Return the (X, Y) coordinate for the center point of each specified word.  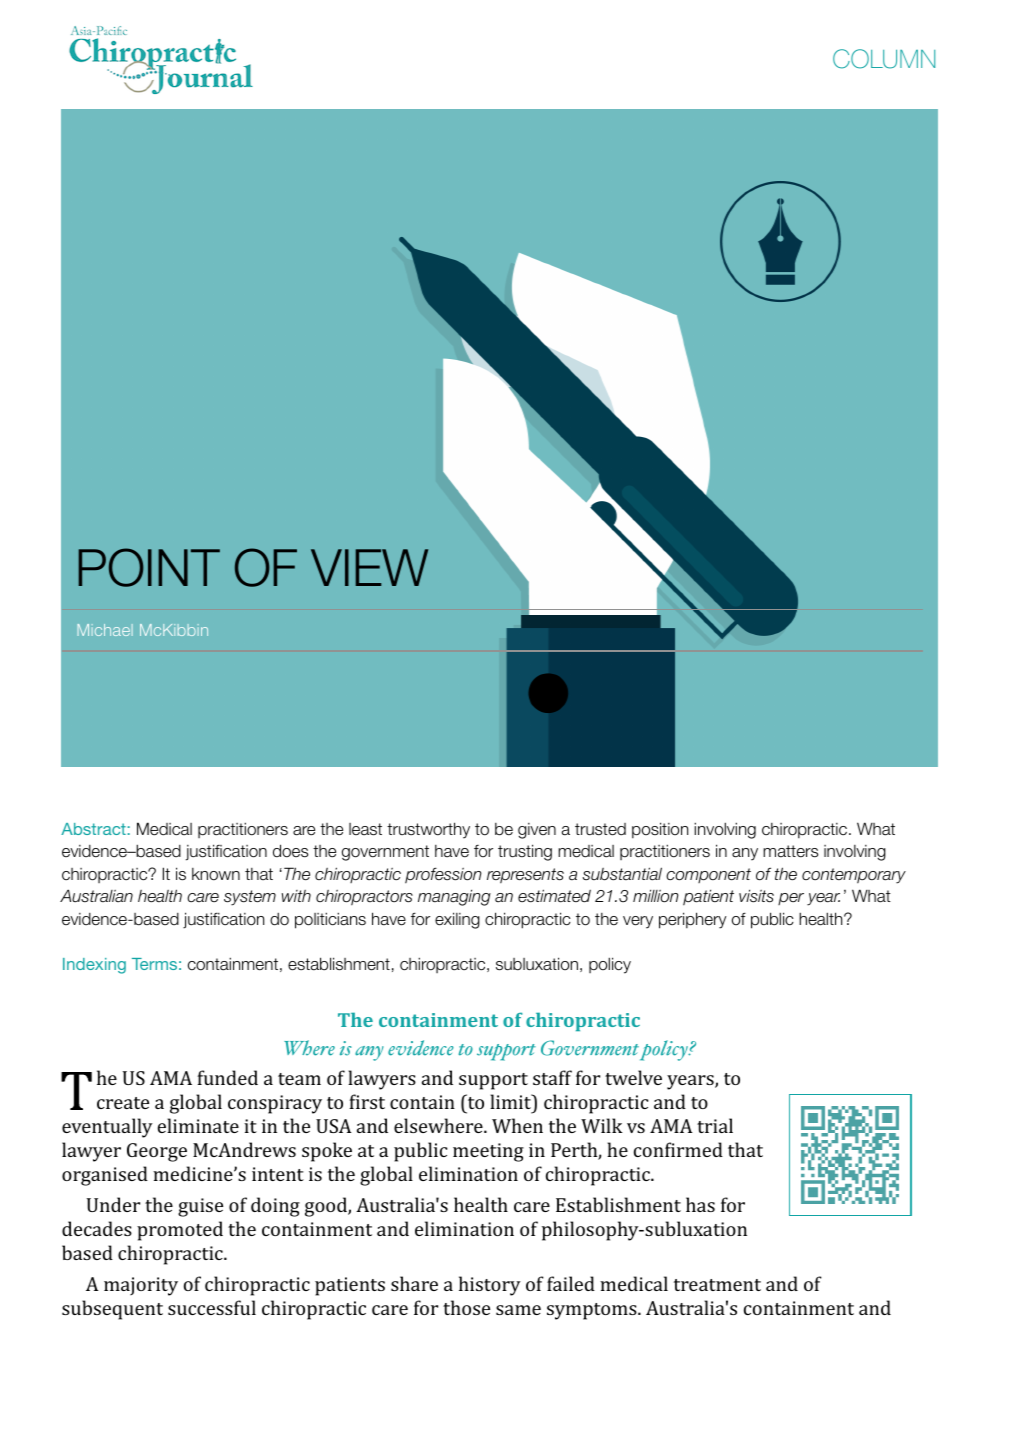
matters (790, 851)
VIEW (369, 567)
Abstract (93, 829)
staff (552, 1077)
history (490, 1286)
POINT (149, 567)
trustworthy (428, 830)
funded (227, 1077)
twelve (633, 1077)
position (660, 830)
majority (141, 1286)
